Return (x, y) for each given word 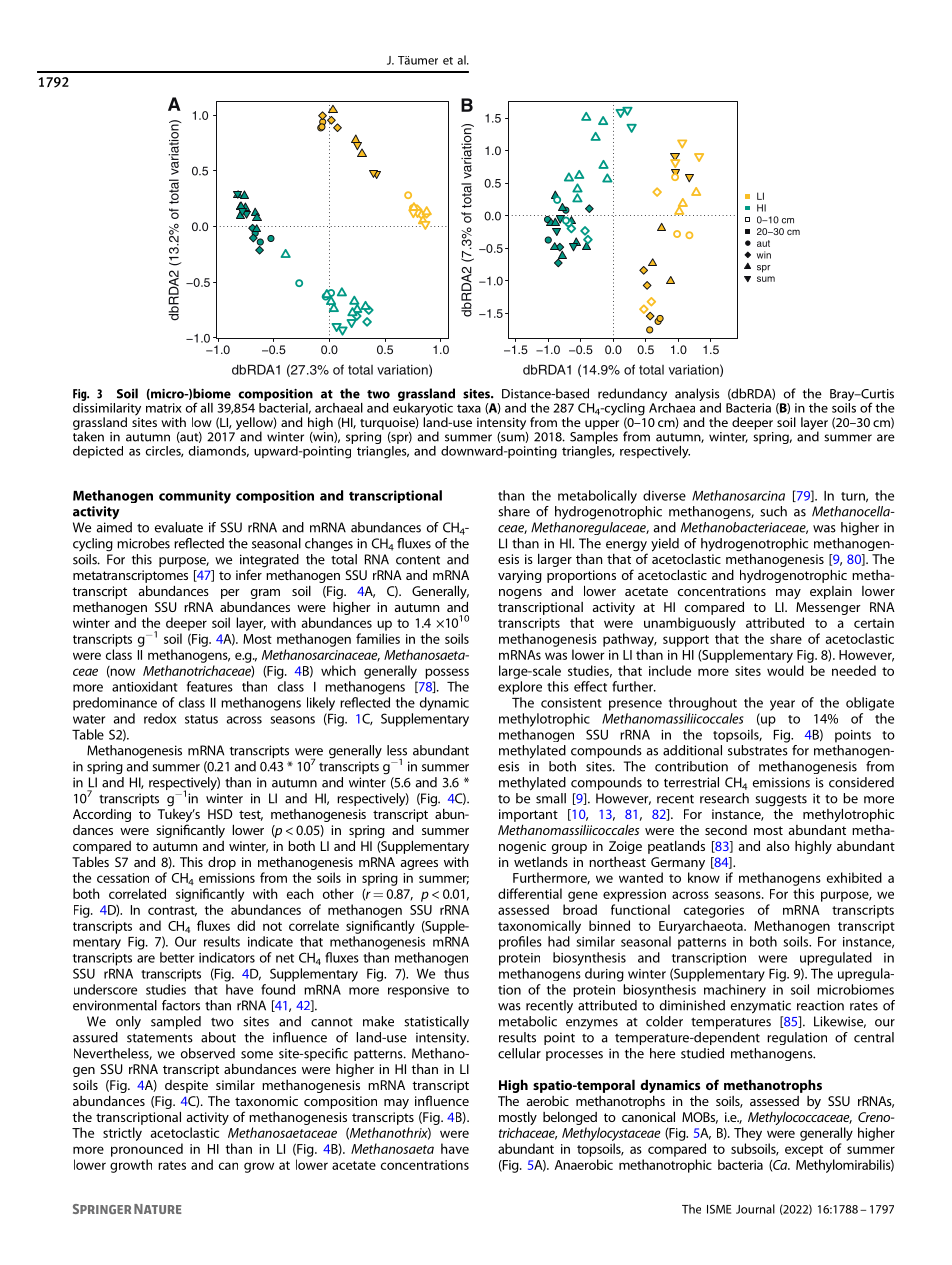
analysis (698, 396)
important (528, 815)
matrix (164, 408)
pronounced (147, 1150)
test (251, 815)
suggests (781, 801)
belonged (570, 1118)
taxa (469, 408)
